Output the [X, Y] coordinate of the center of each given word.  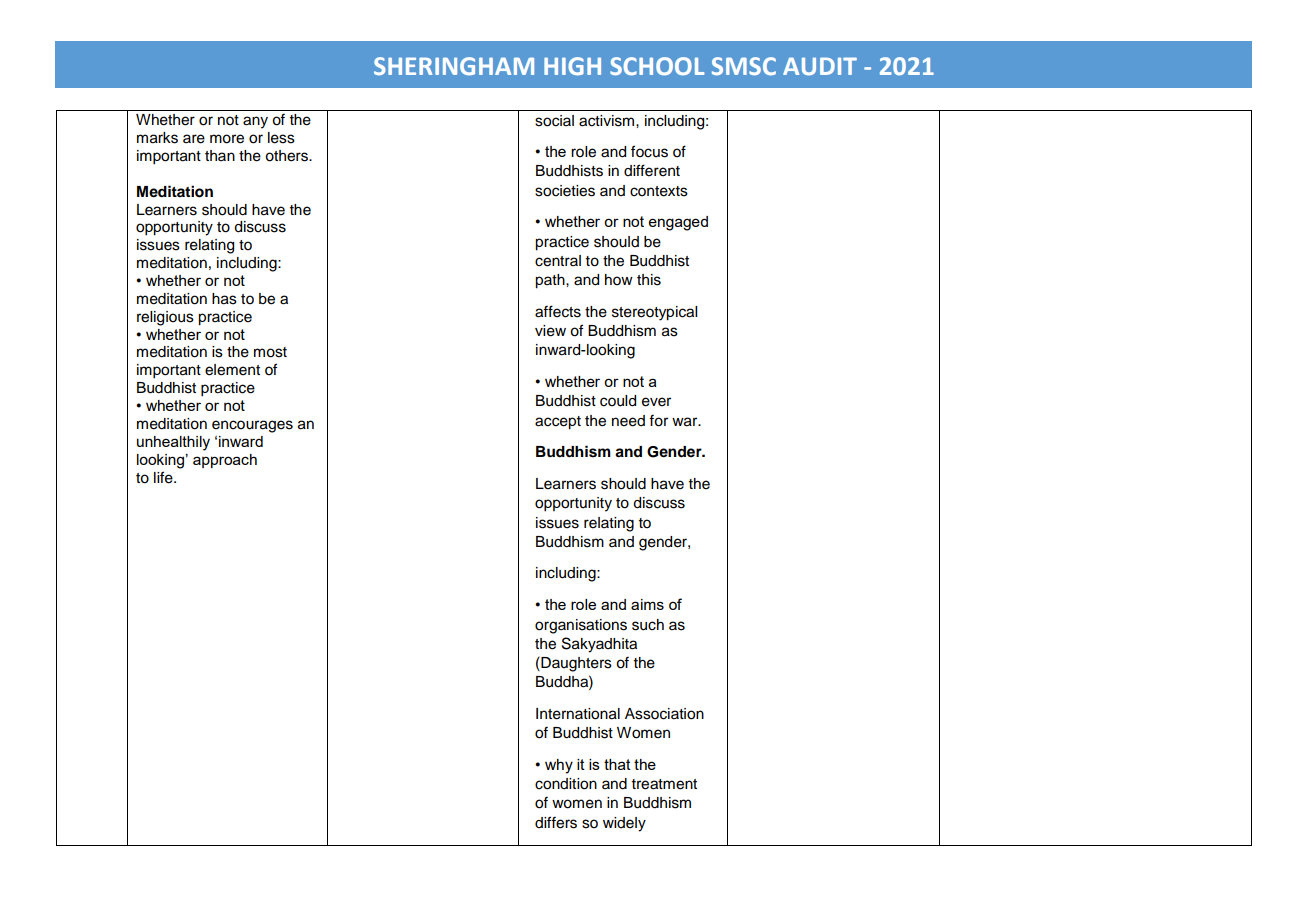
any [255, 122]
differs [556, 822]
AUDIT [820, 66]
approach [225, 461]
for [658, 421]
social [554, 121]
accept [558, 423]
